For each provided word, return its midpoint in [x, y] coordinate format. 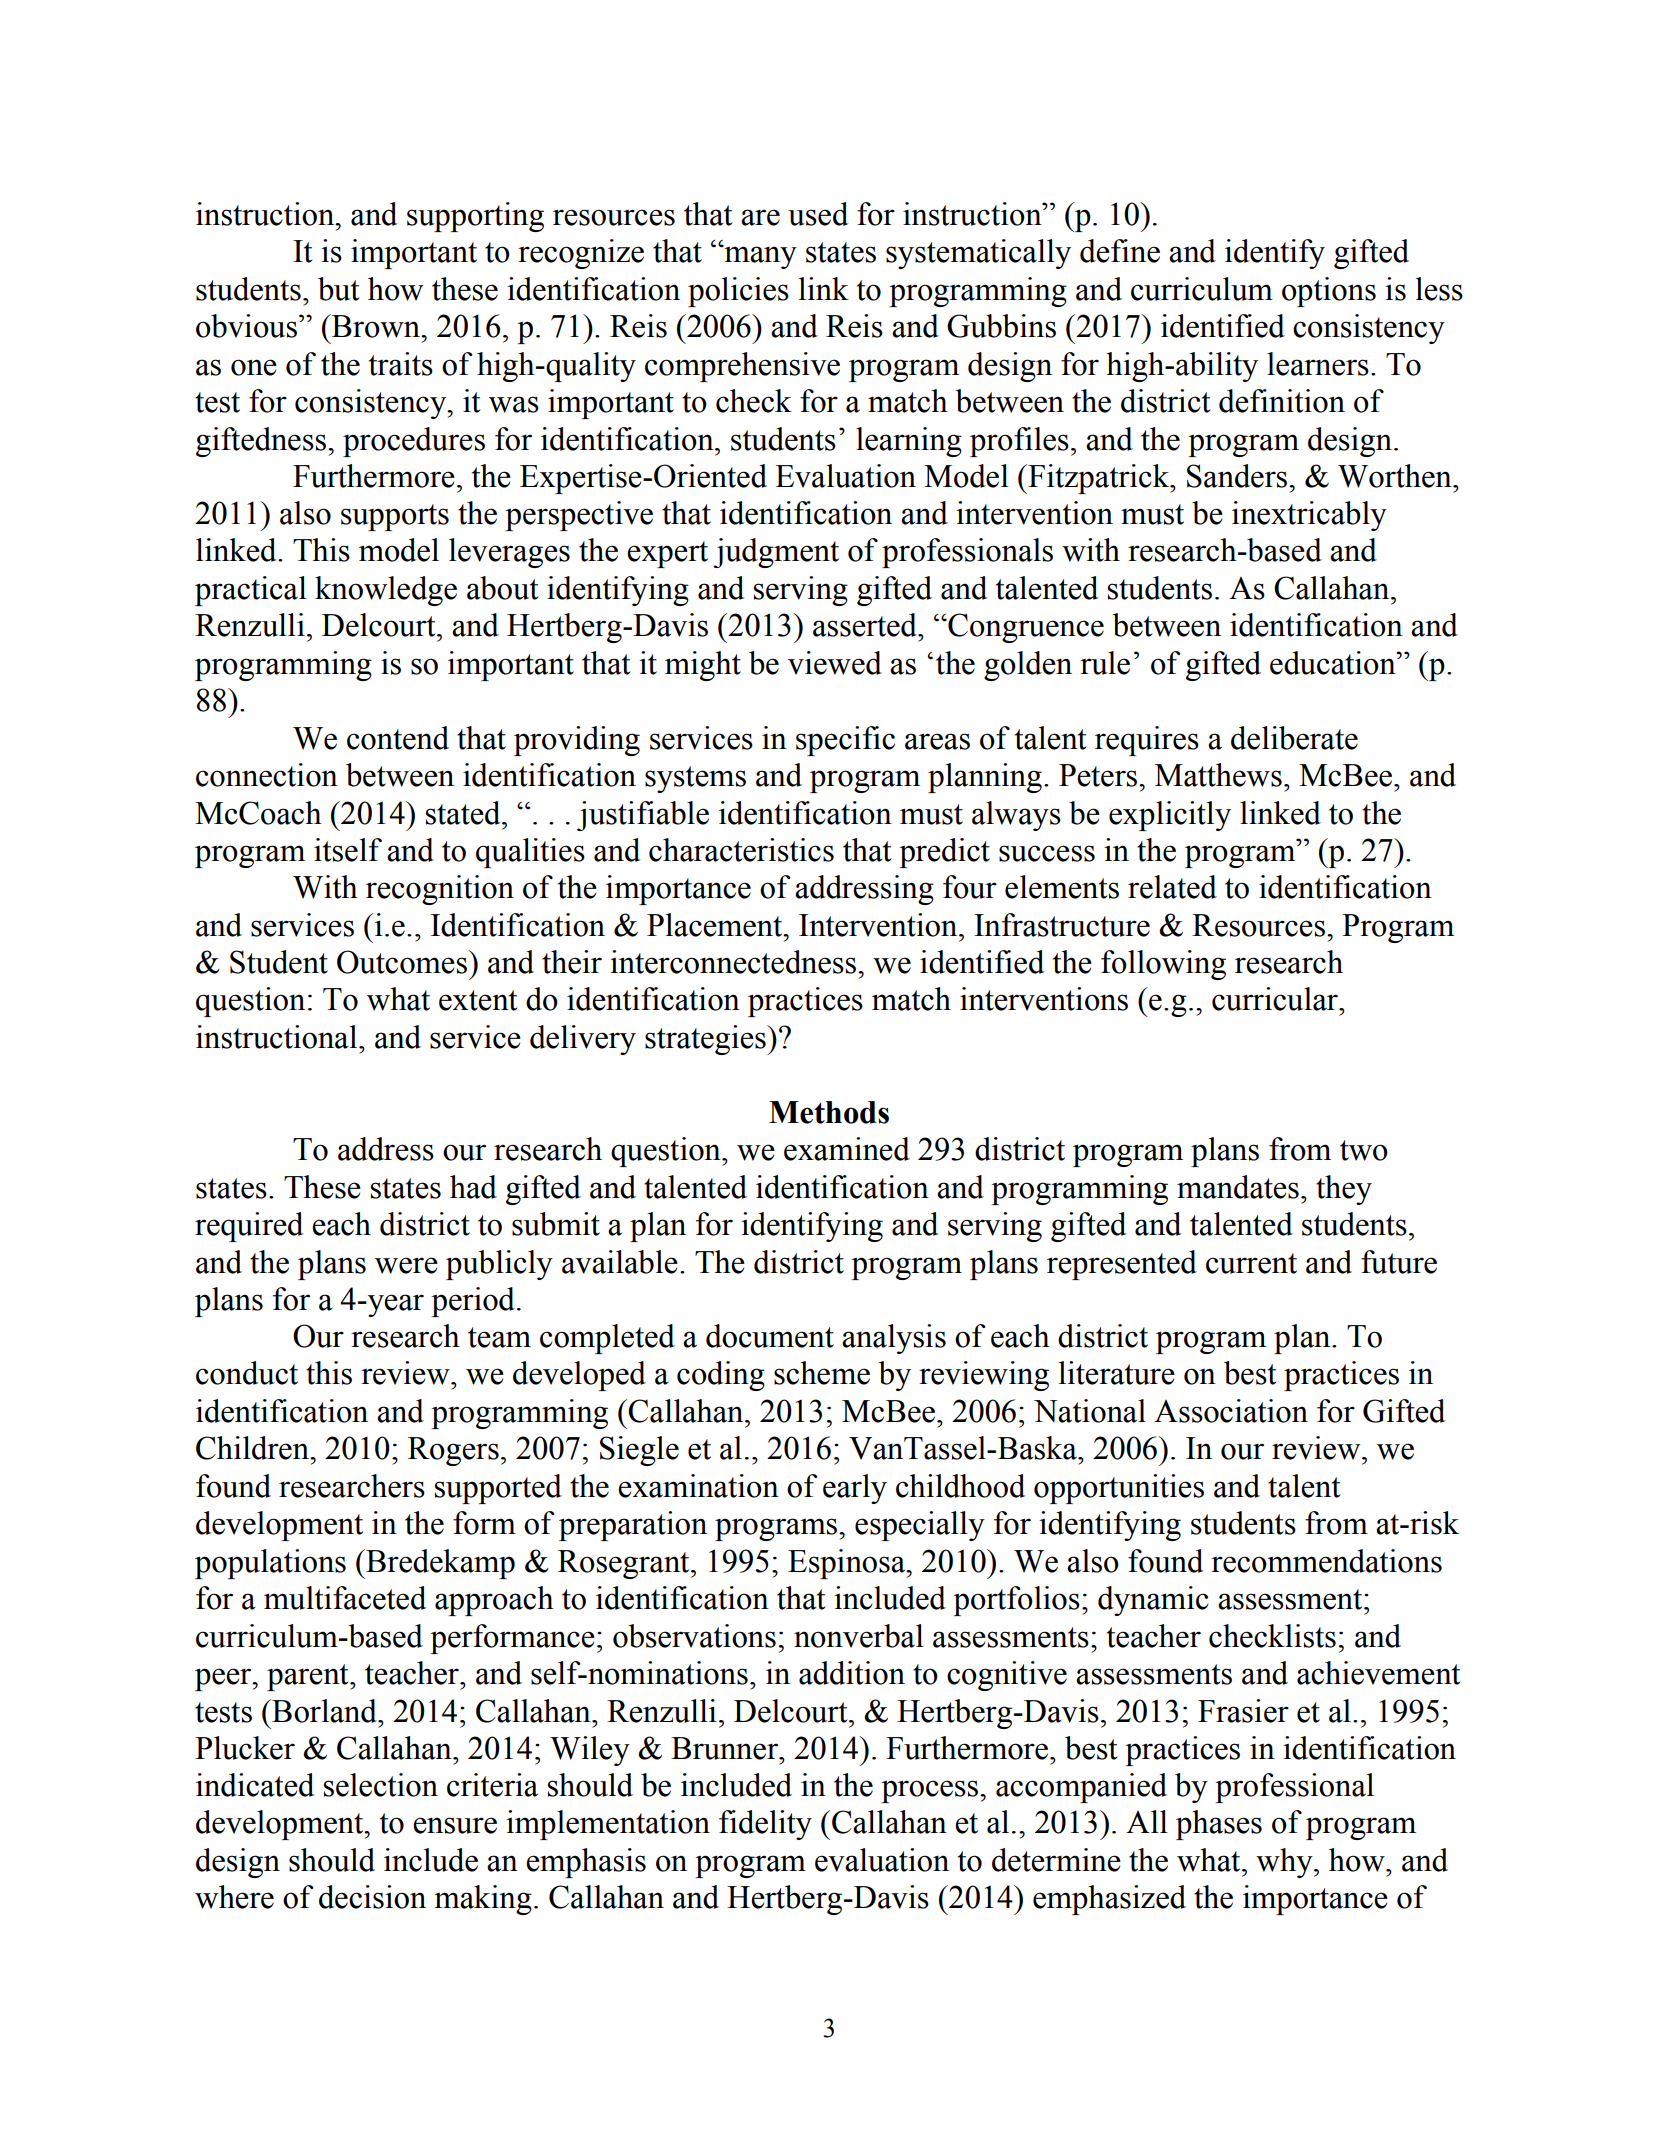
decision [372, 1897]
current [1251, 1263]
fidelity [765, 1825]
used [818, 214]
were [406, 1265]
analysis [894, 1339]
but [339, 289]
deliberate [1294, 738]
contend [398, 738]
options [1329, 292]
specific [845, 741]
